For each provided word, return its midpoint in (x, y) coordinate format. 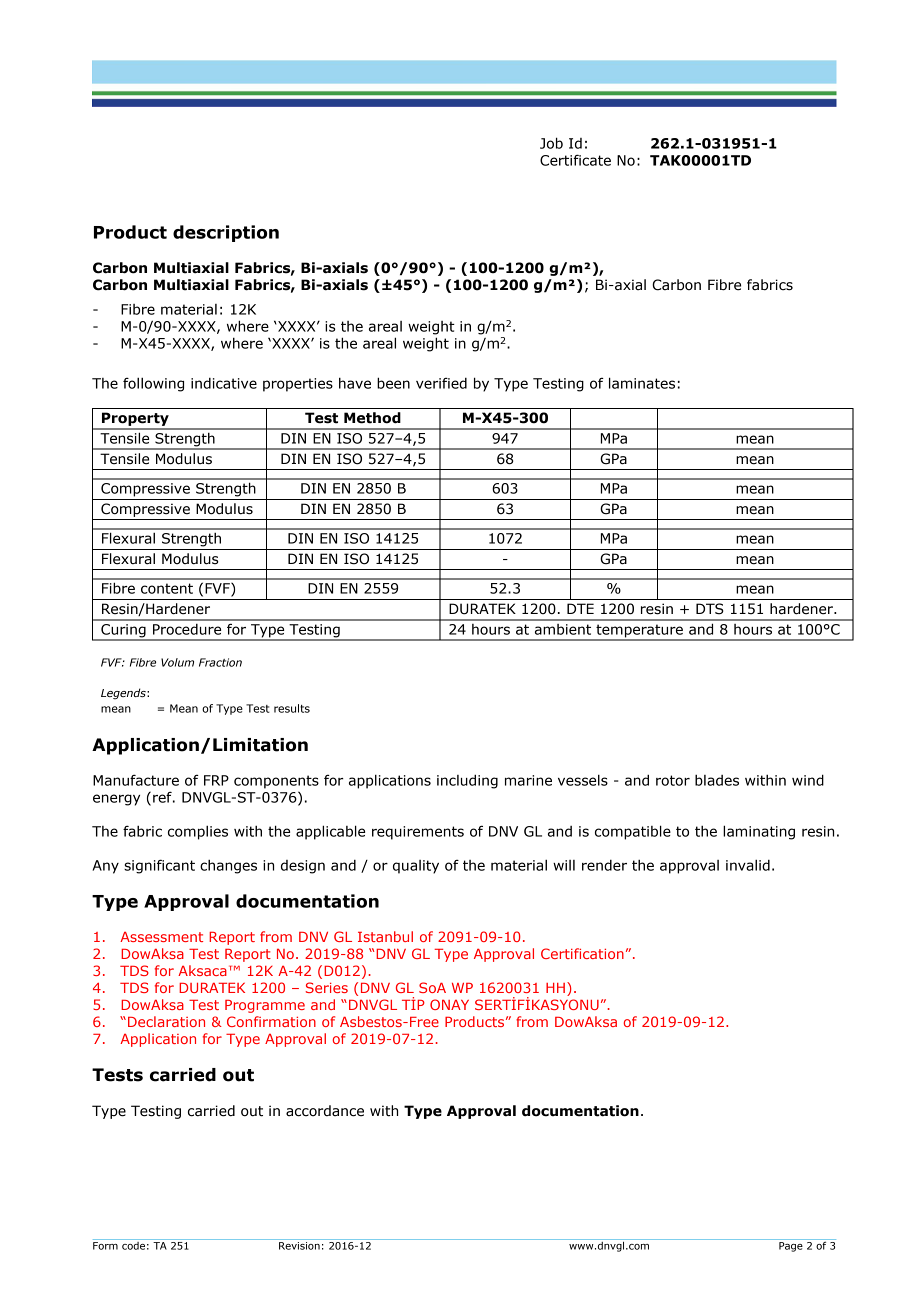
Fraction (220, 662)
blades (717, 780)
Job (551, 143)
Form (105, 1246)
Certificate (575, 160)
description (226, 233)
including (467, 781)
